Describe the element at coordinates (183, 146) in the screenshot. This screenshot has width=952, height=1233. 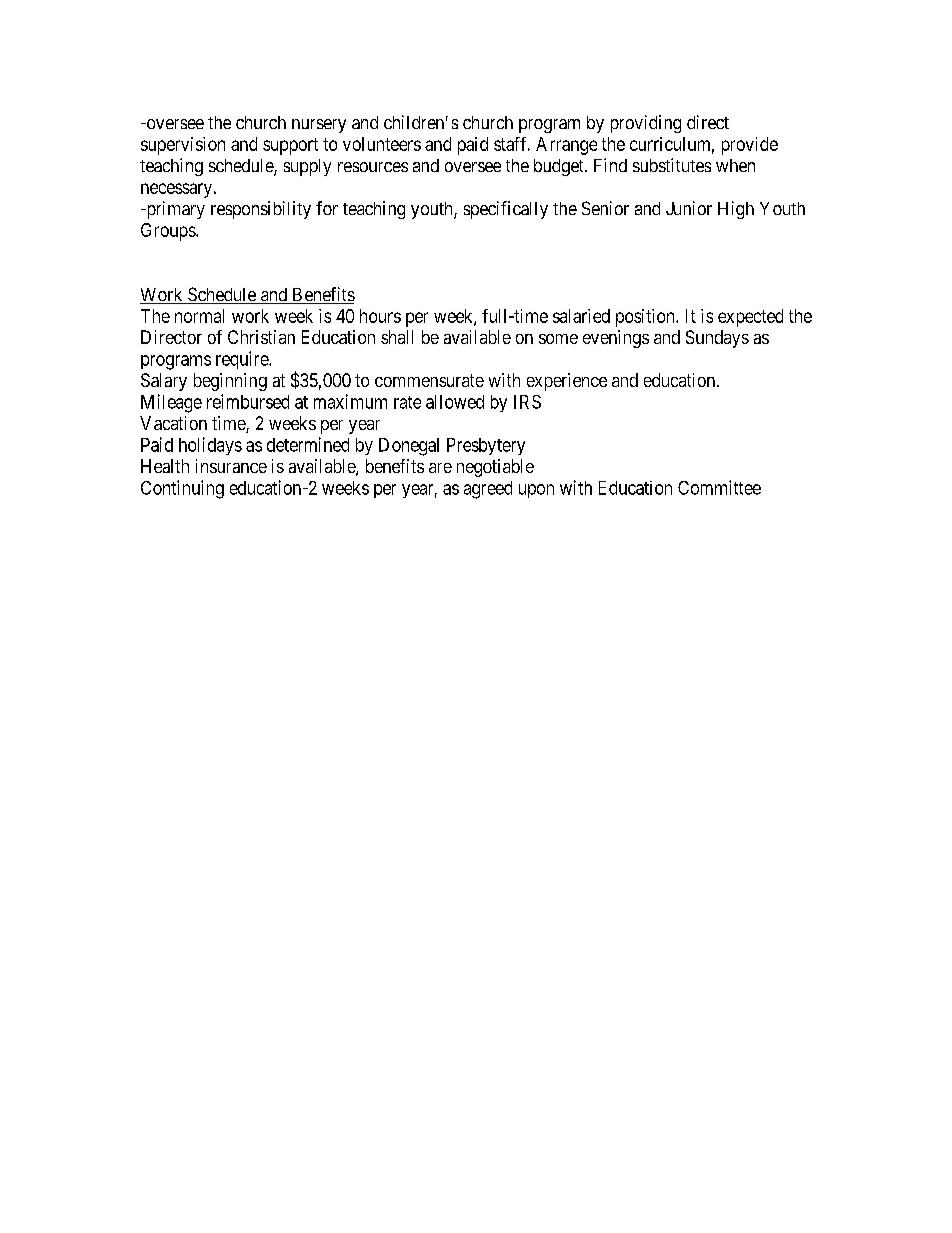
I see `supervision` at that location.
